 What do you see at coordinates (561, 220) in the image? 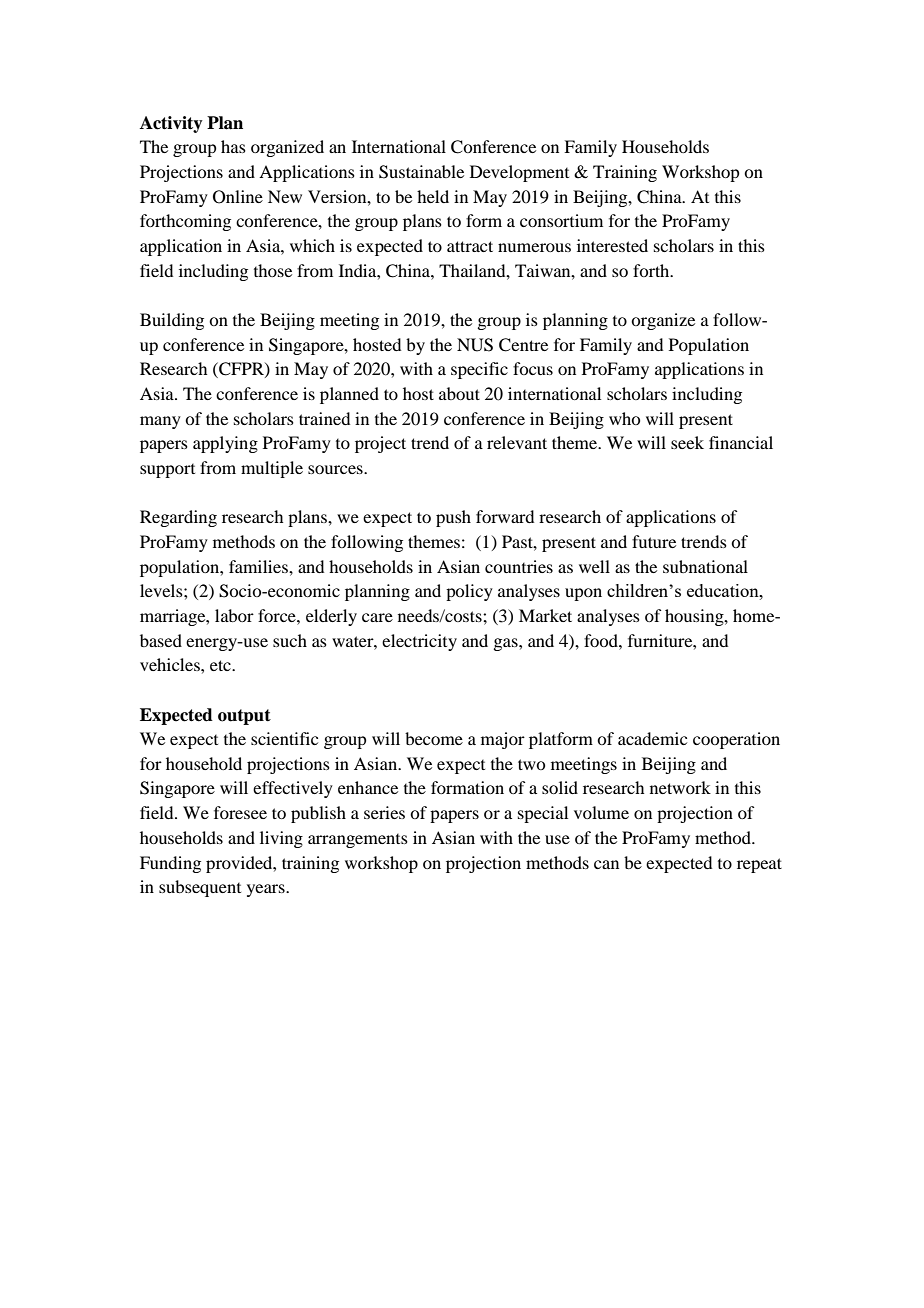
I see `consortium` at bounding box center [561, 220].
